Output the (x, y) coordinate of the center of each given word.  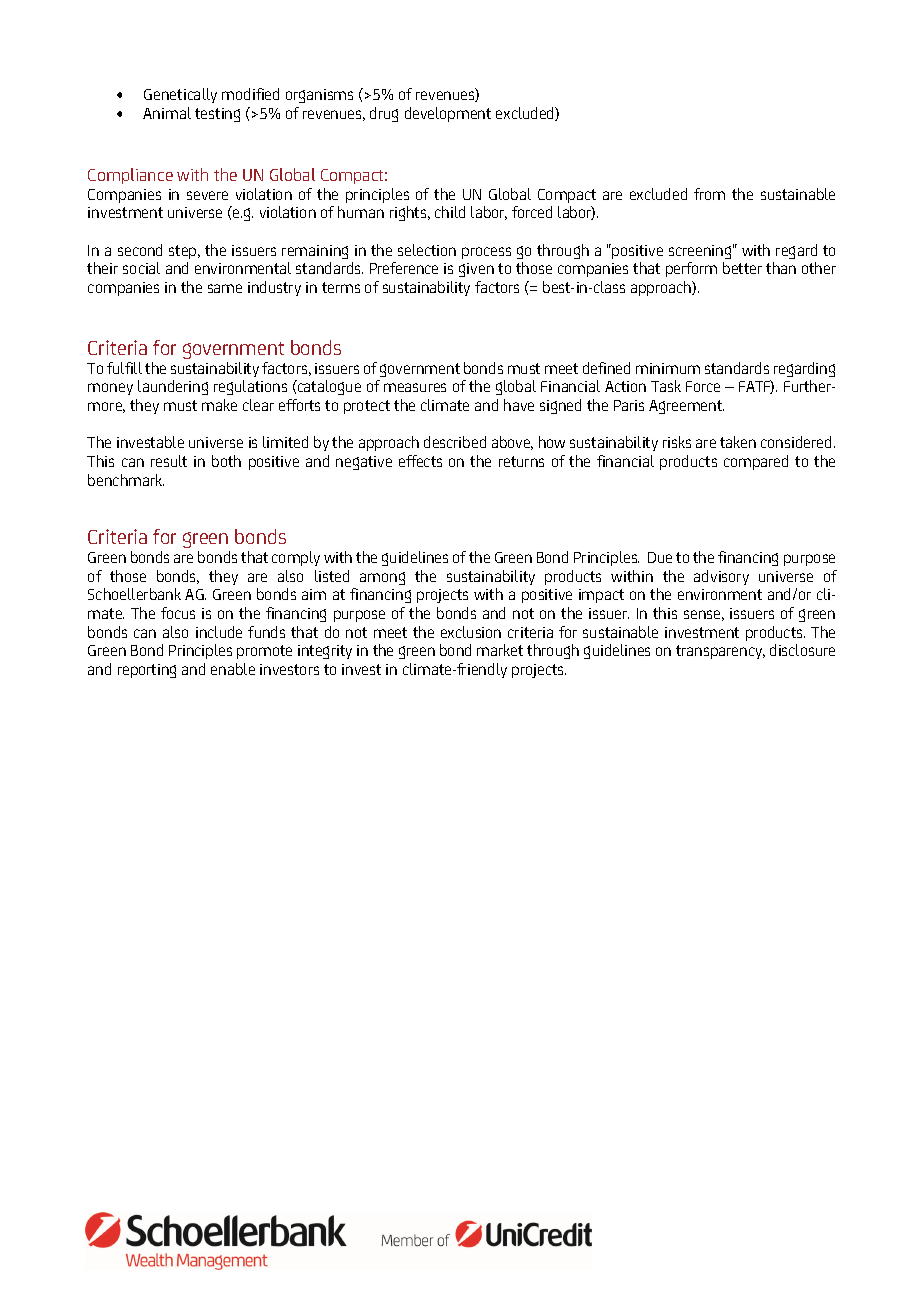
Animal (167, 113)
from (709, 194)
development (448, 114)
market (500, 650)
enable (233, 669)
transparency (720, 652)
